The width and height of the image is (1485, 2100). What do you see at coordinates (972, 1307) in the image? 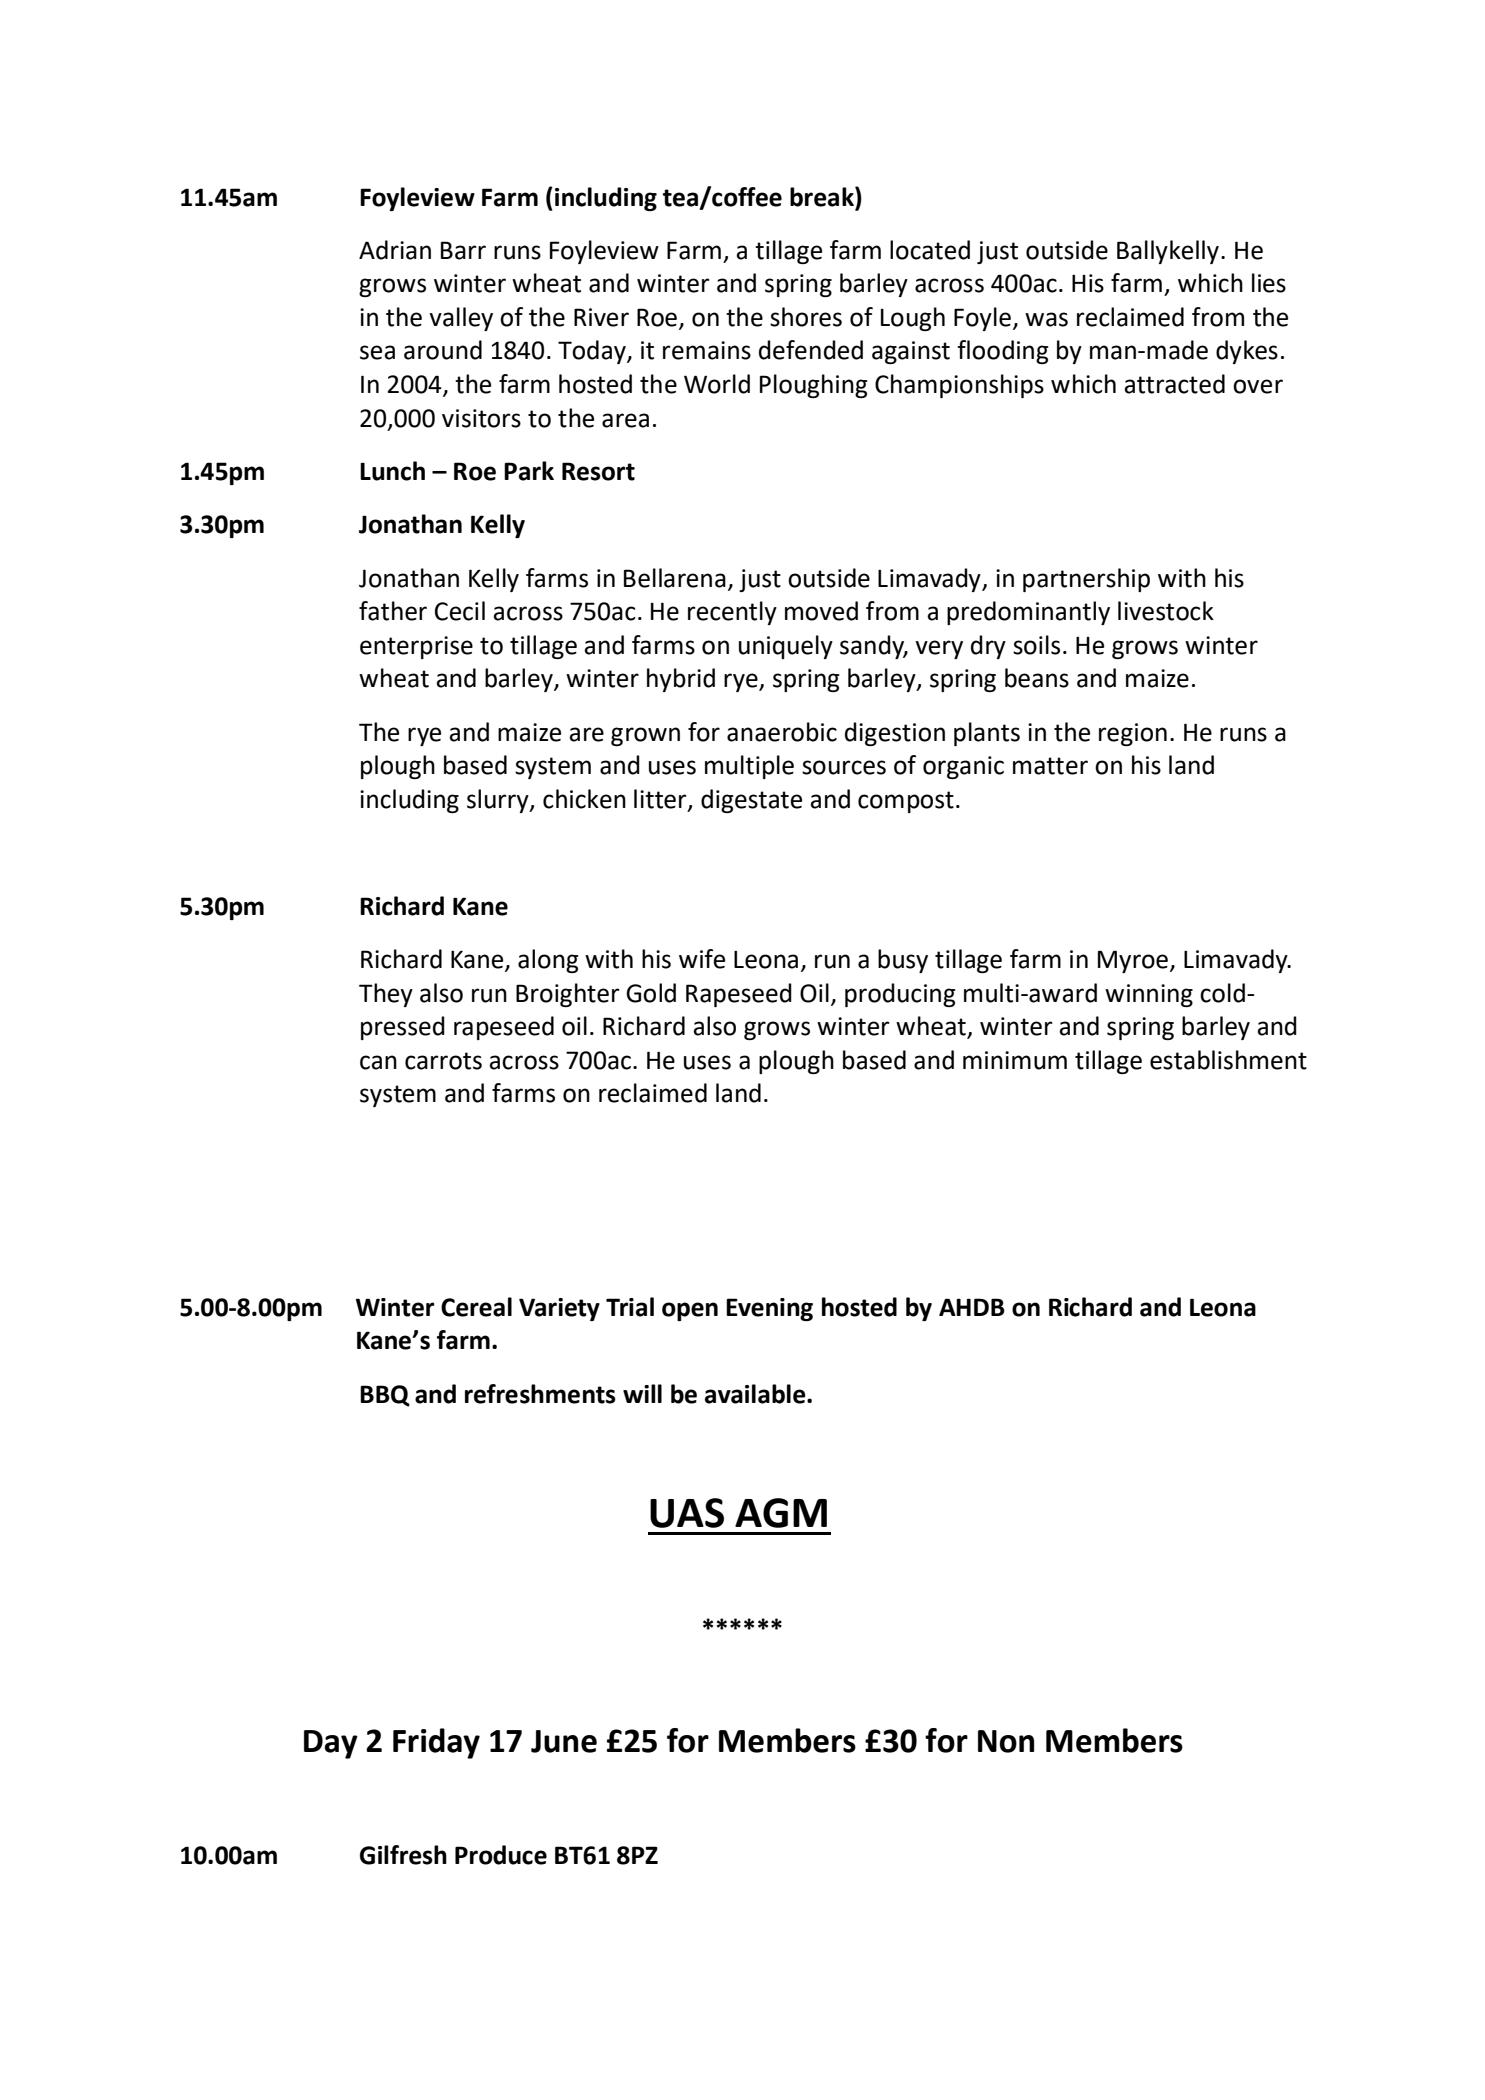
I see `AHDB` at bounding box center [972, 1307].
